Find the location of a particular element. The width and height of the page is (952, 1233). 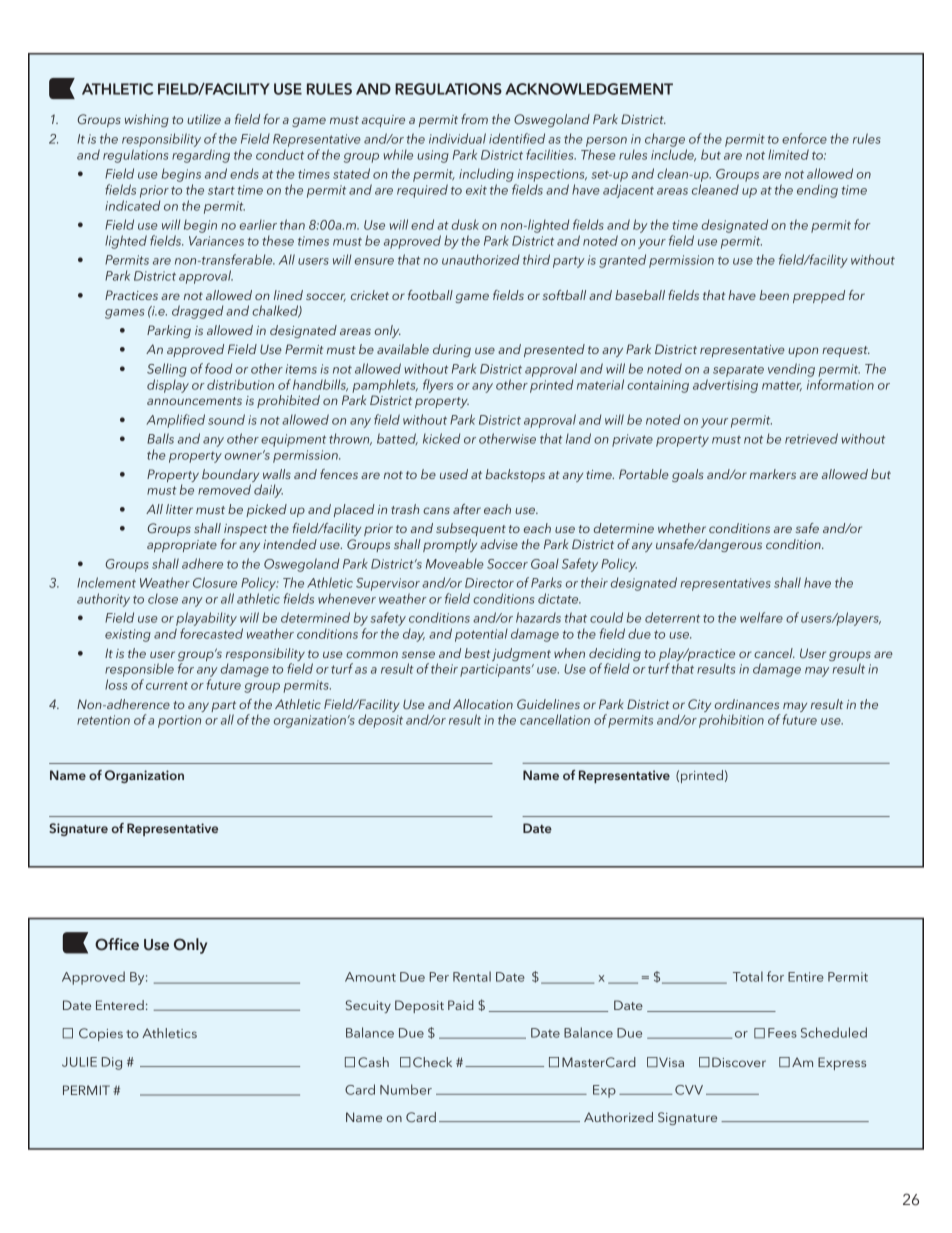

wishing is located at coordinates (147, 120).
